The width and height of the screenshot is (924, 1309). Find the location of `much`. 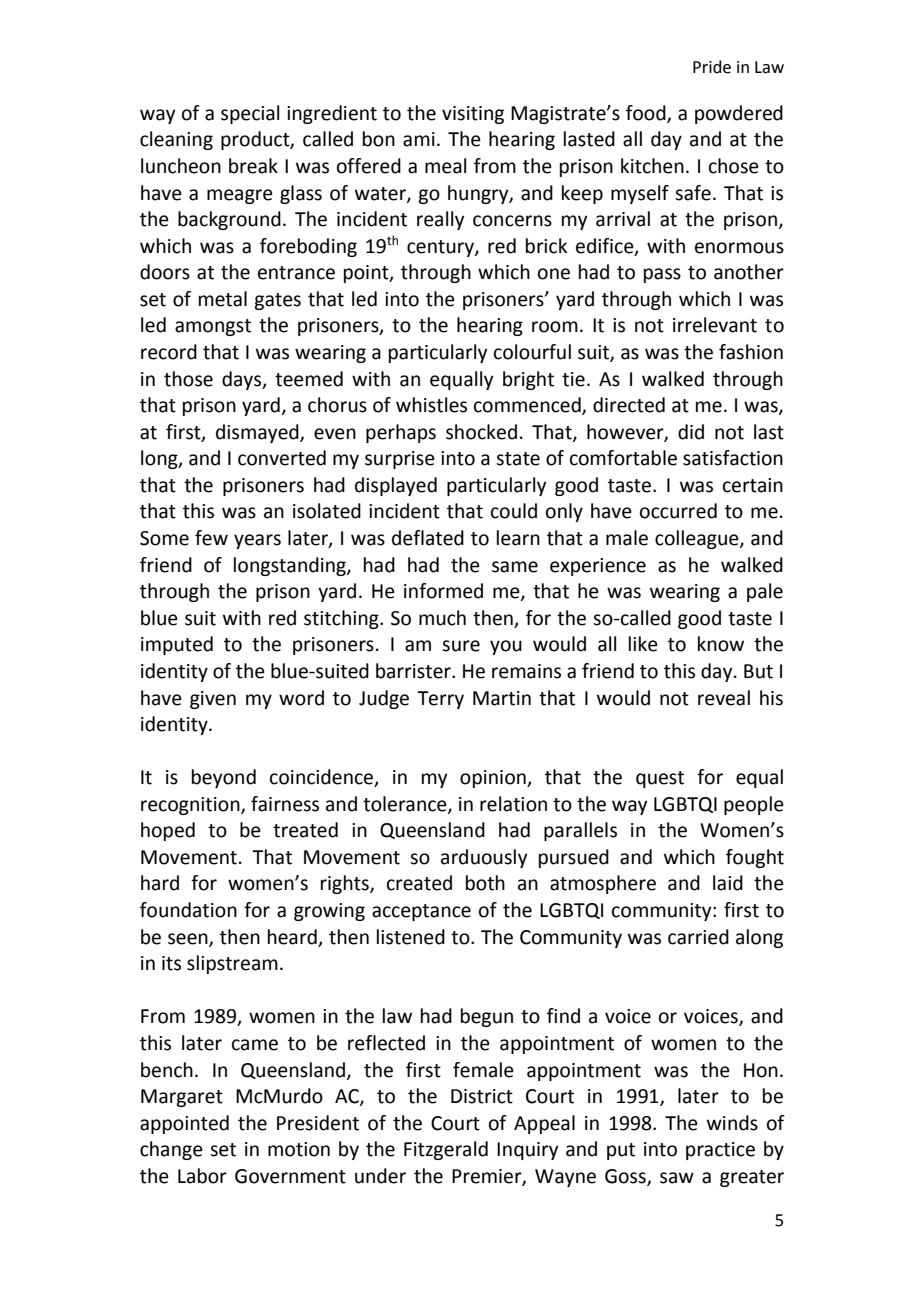

much is located at coordinates (442, 618).
